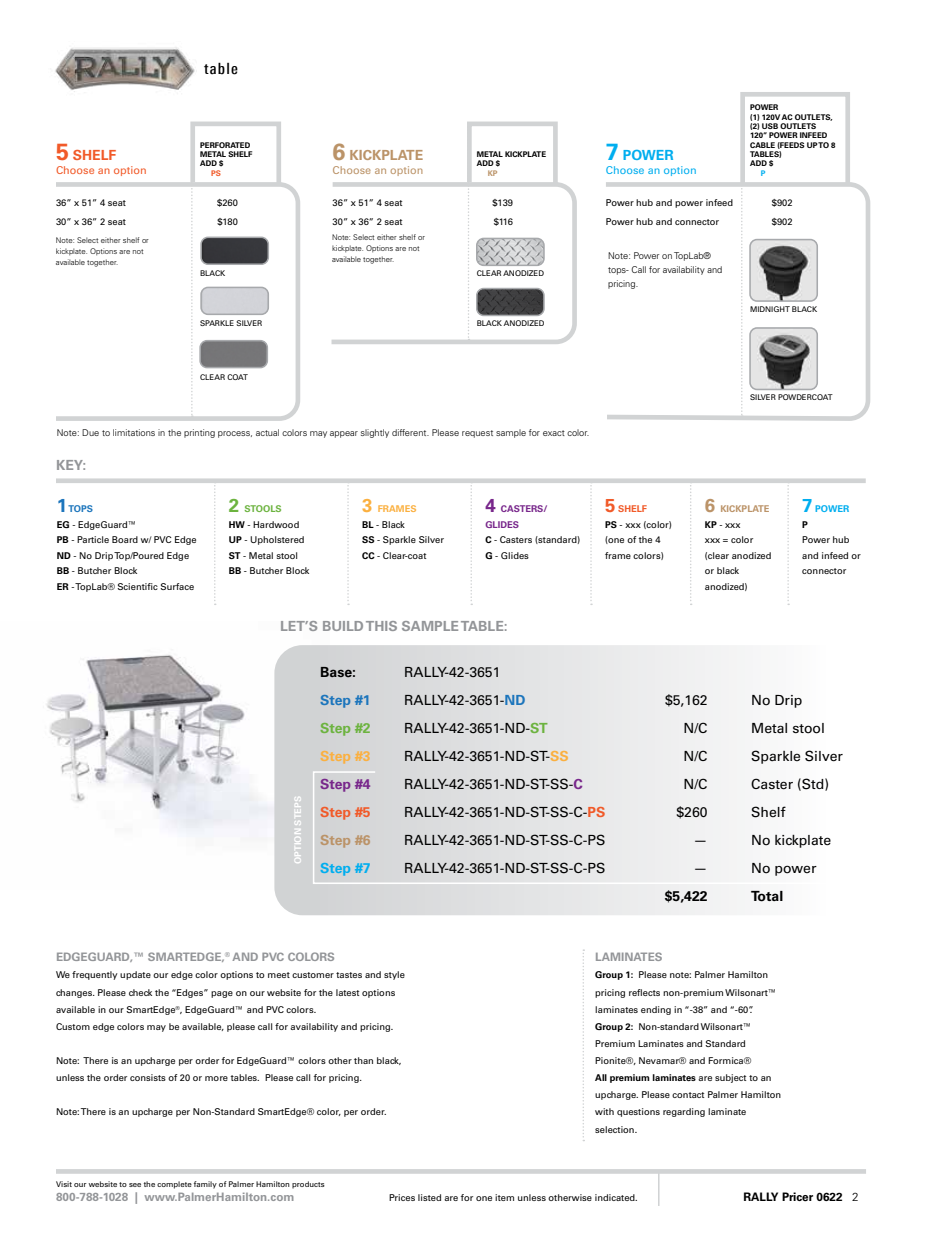  Describe the element at coordinates (770, 309) in the screenshot. I see `MIDNIGHT` at that location.
